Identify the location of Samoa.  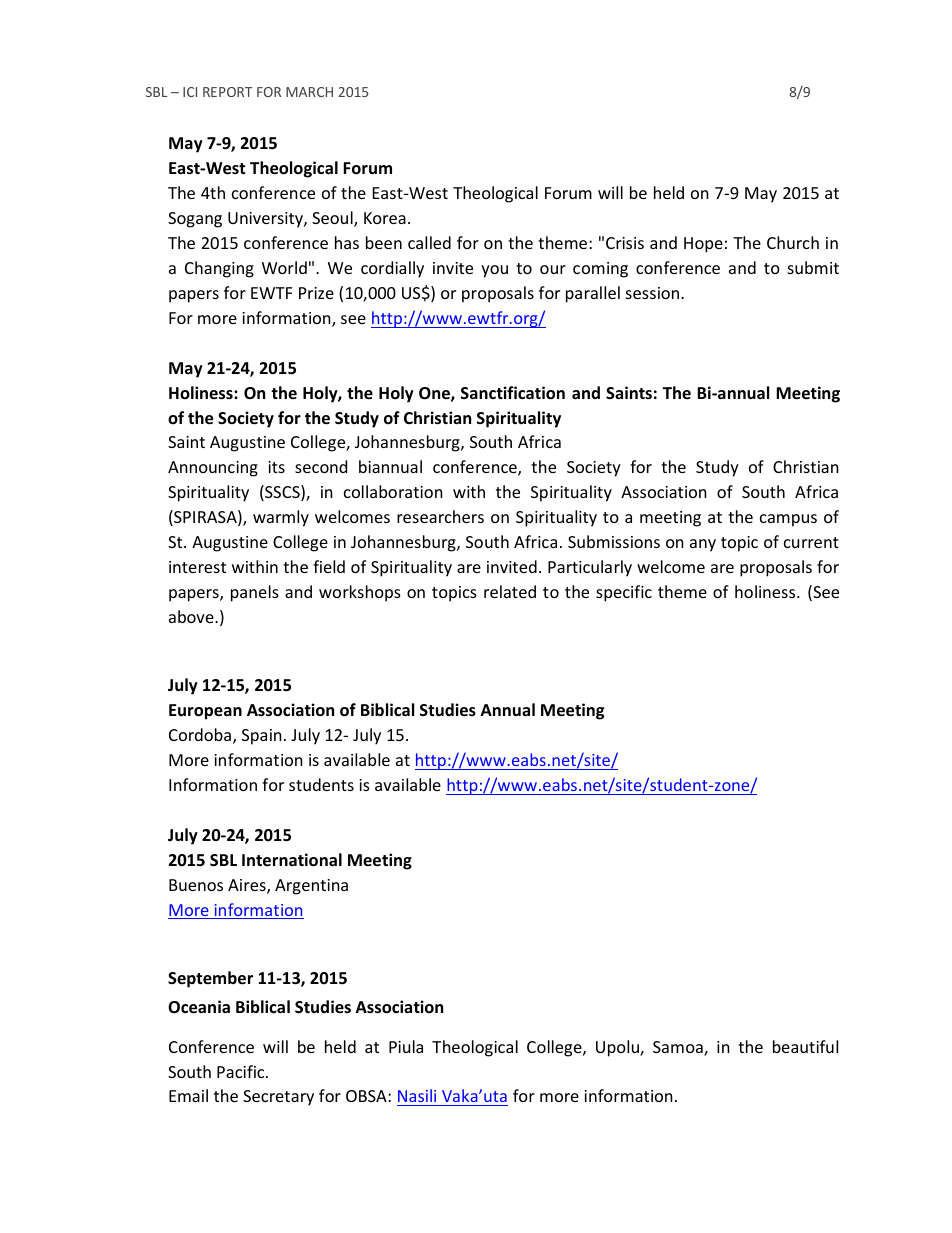
(679, 1048).
